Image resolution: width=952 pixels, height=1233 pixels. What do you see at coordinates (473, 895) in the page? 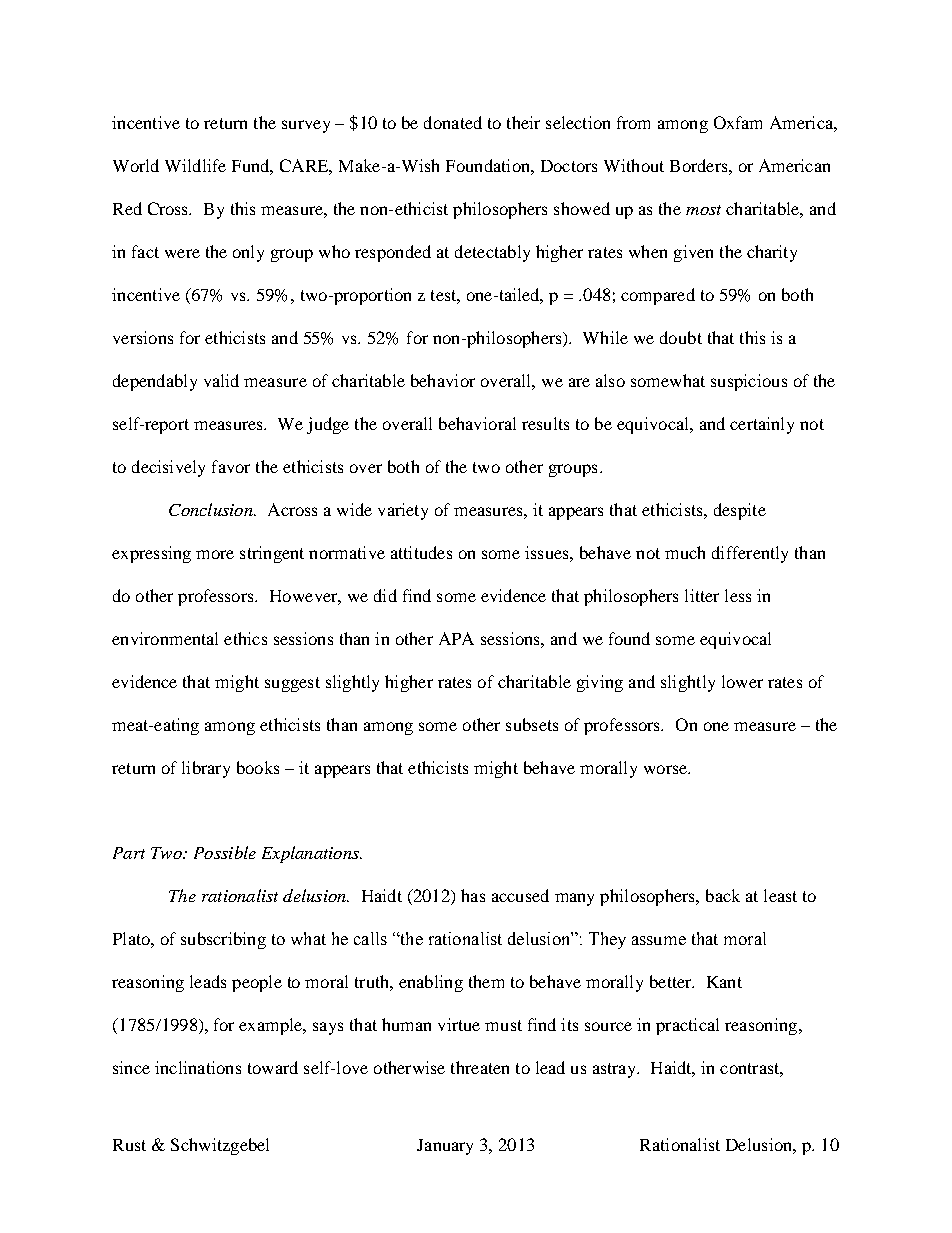
I see `has` at bounding box center [473, 895].
